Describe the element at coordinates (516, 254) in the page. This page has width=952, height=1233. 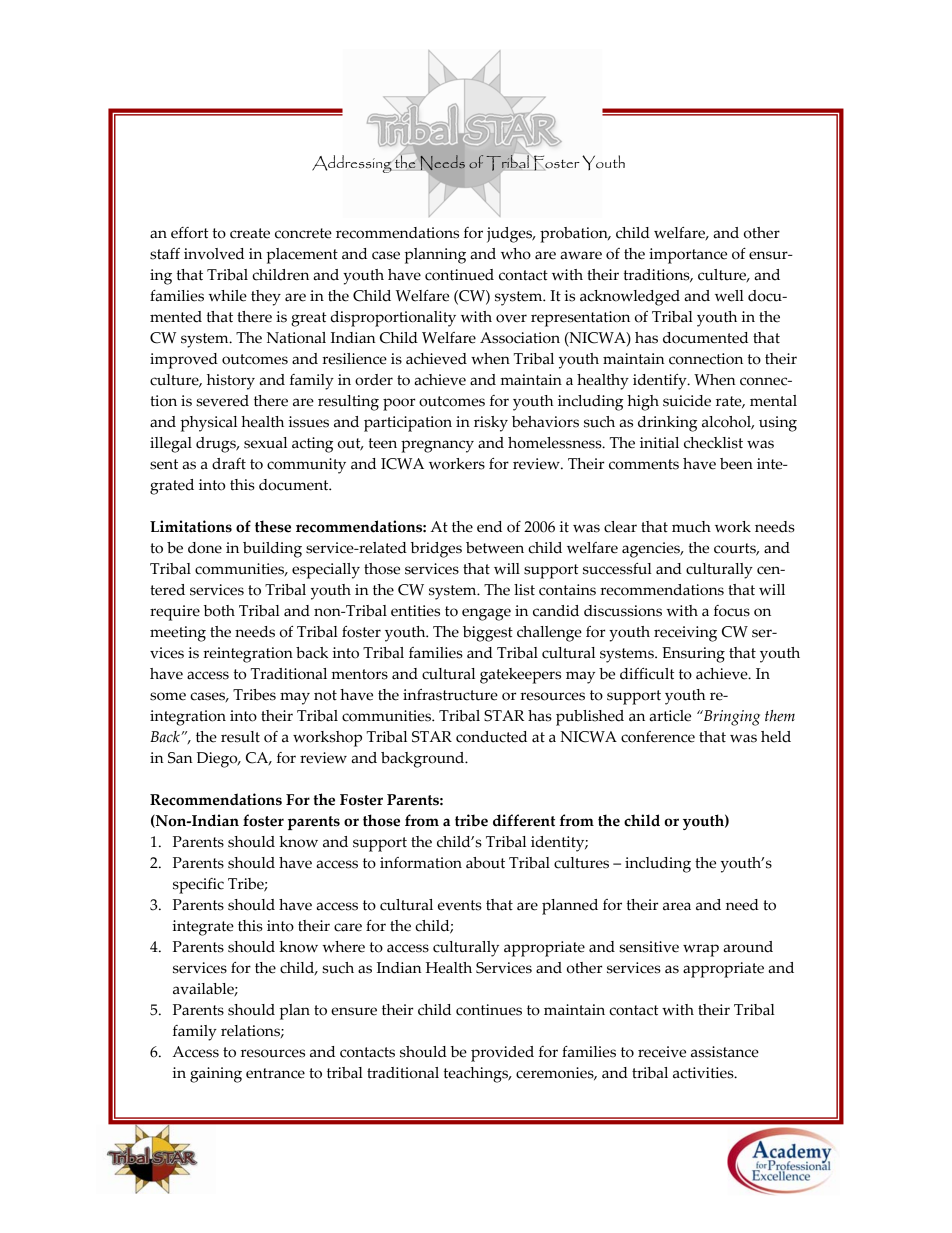
I see `who` at that location.
